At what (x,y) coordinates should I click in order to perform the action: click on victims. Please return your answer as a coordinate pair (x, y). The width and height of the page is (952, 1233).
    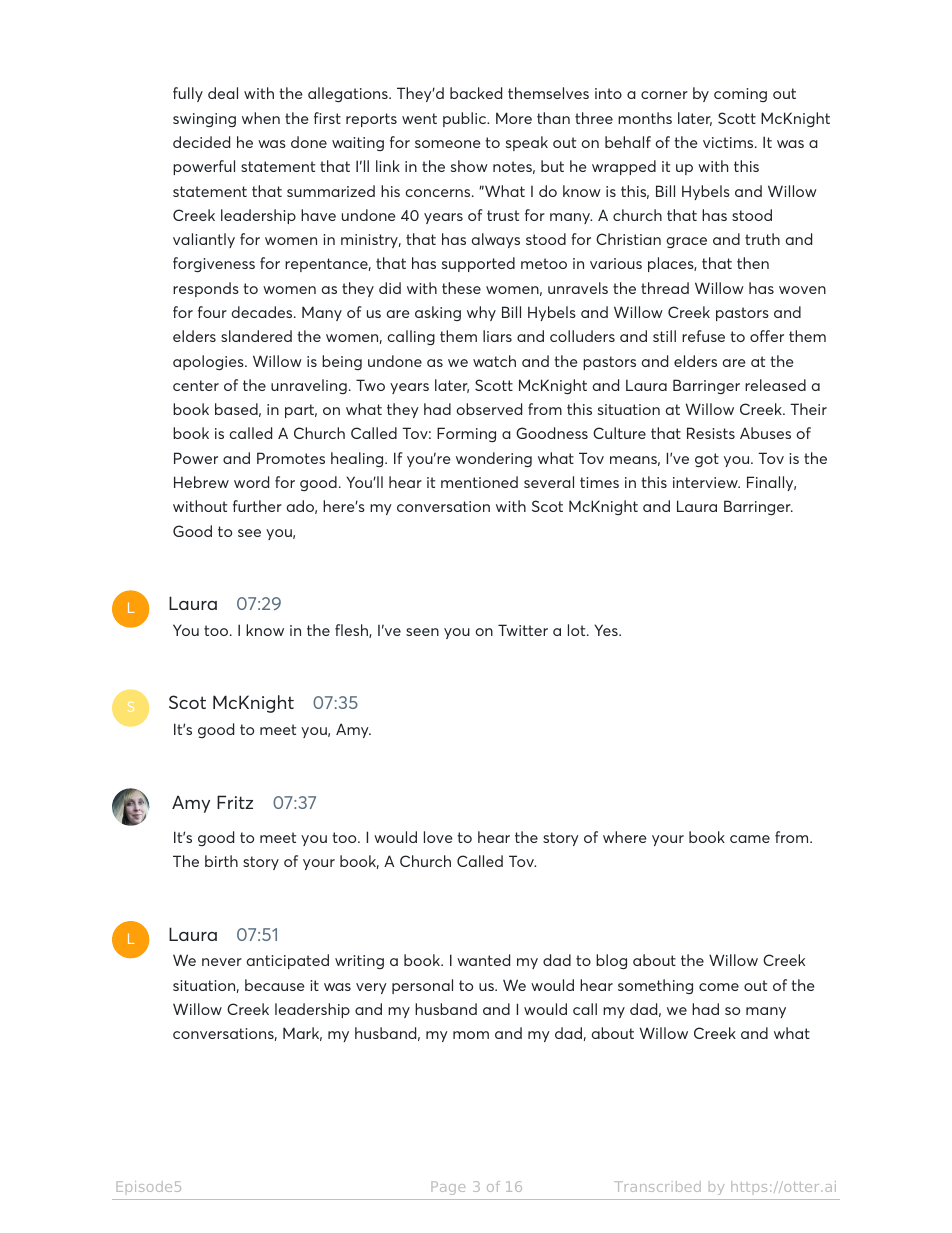
    Looking at the image, I should click on (729, 142).
